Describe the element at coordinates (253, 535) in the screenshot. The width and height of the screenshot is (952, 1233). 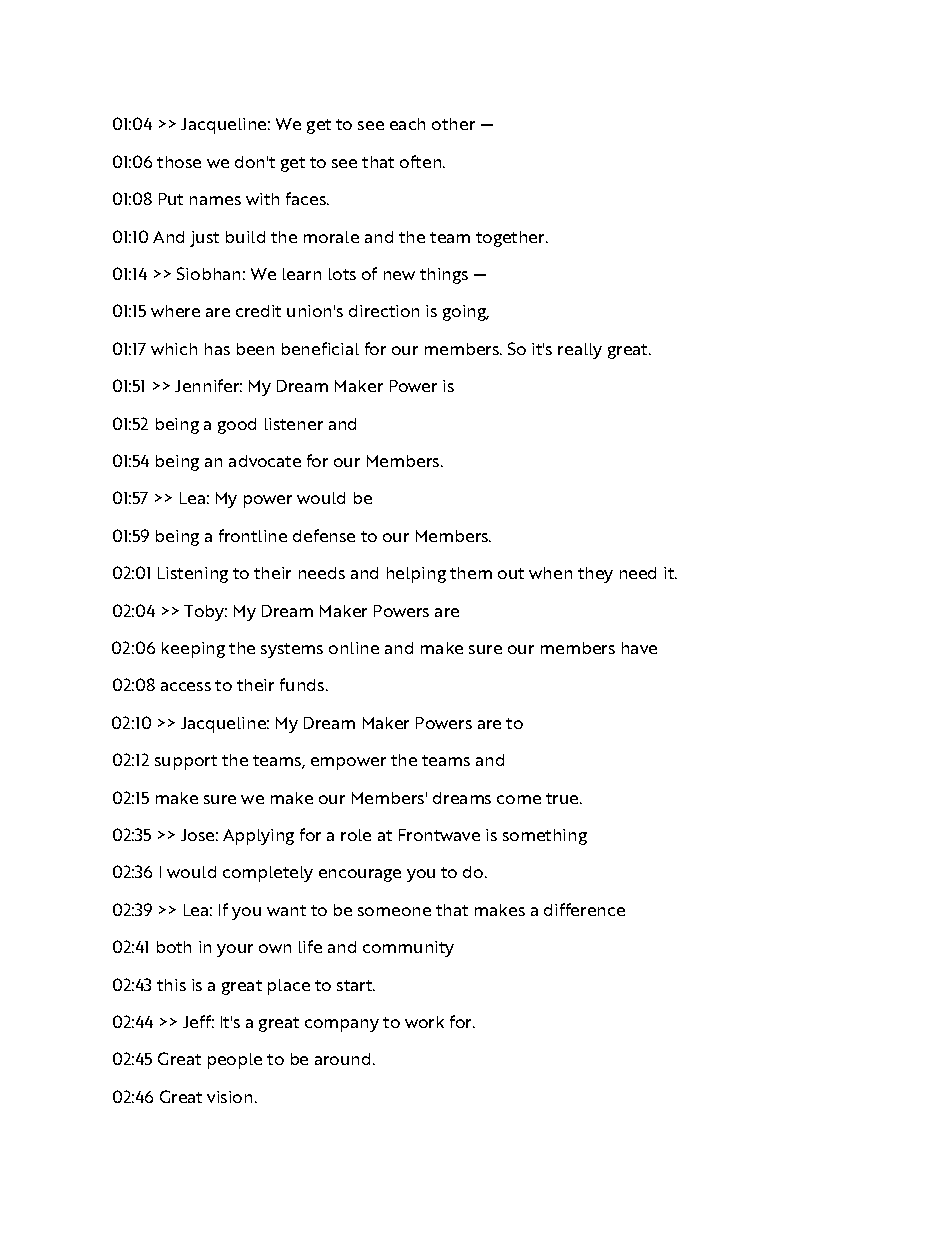
I see `frontline` at that location.
